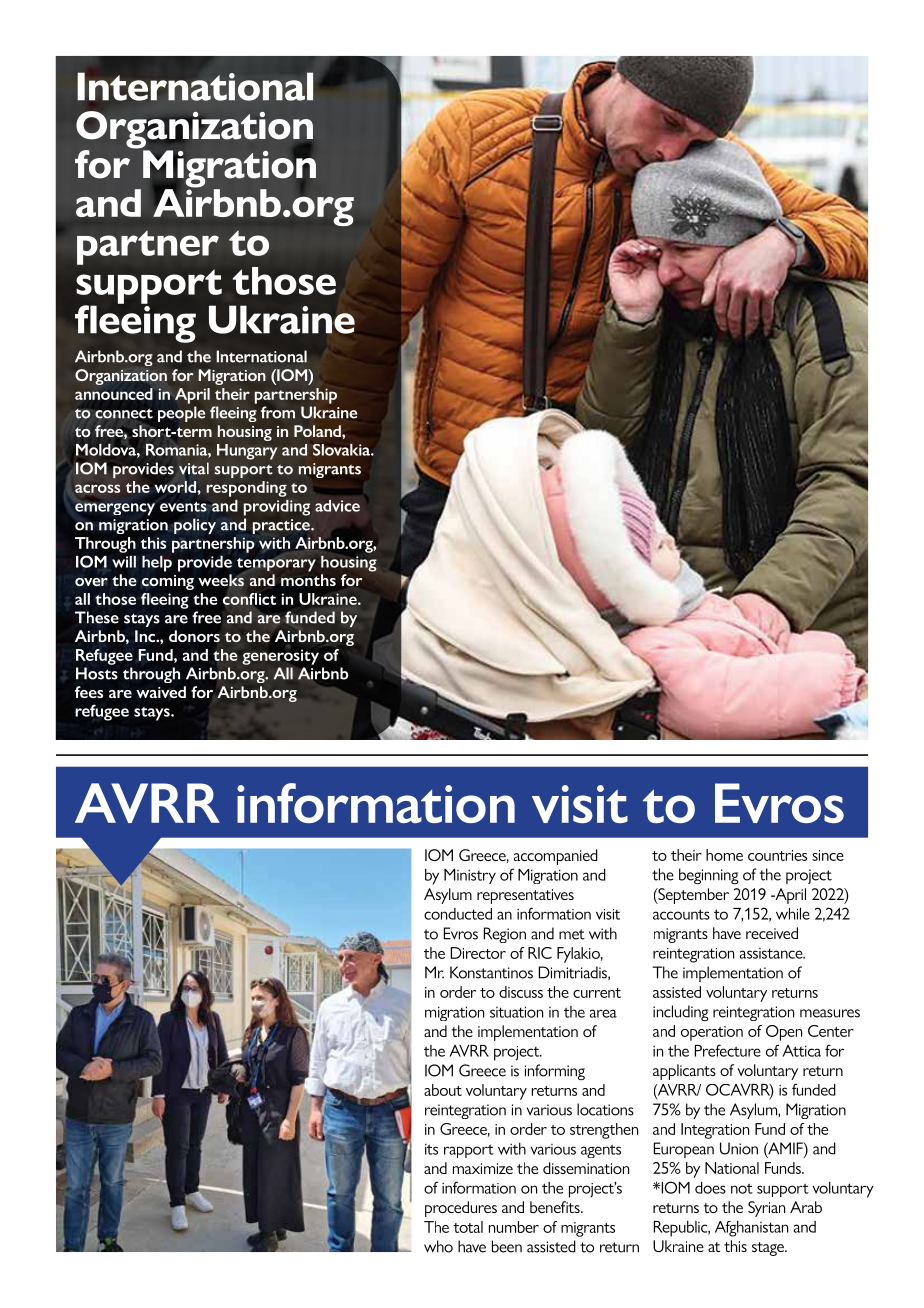 Image resolution: width=924 pixels, height=1308 pixels. I want to click on Poland, so click(318, 431).
